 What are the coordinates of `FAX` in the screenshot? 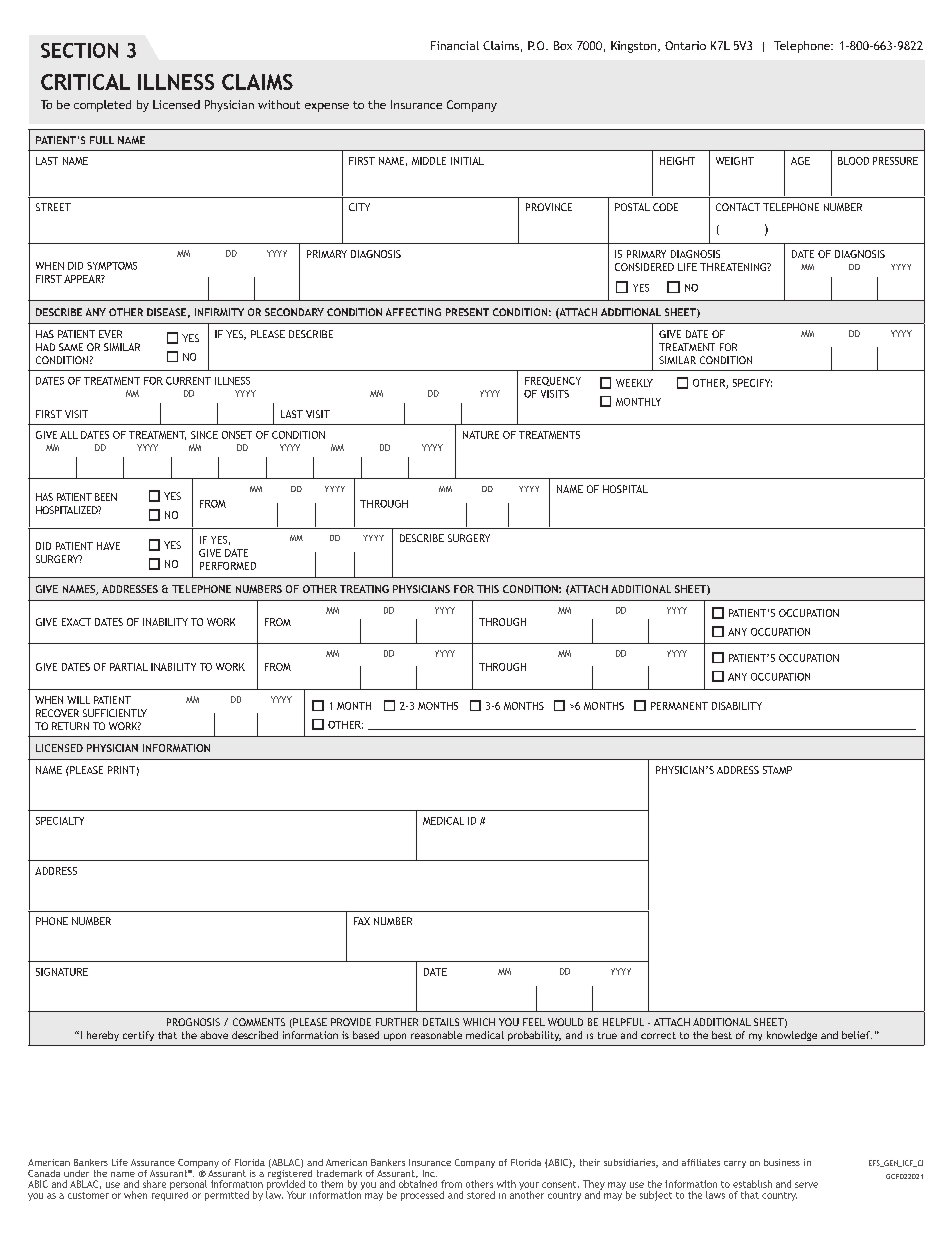 It's located at (362, 921).
